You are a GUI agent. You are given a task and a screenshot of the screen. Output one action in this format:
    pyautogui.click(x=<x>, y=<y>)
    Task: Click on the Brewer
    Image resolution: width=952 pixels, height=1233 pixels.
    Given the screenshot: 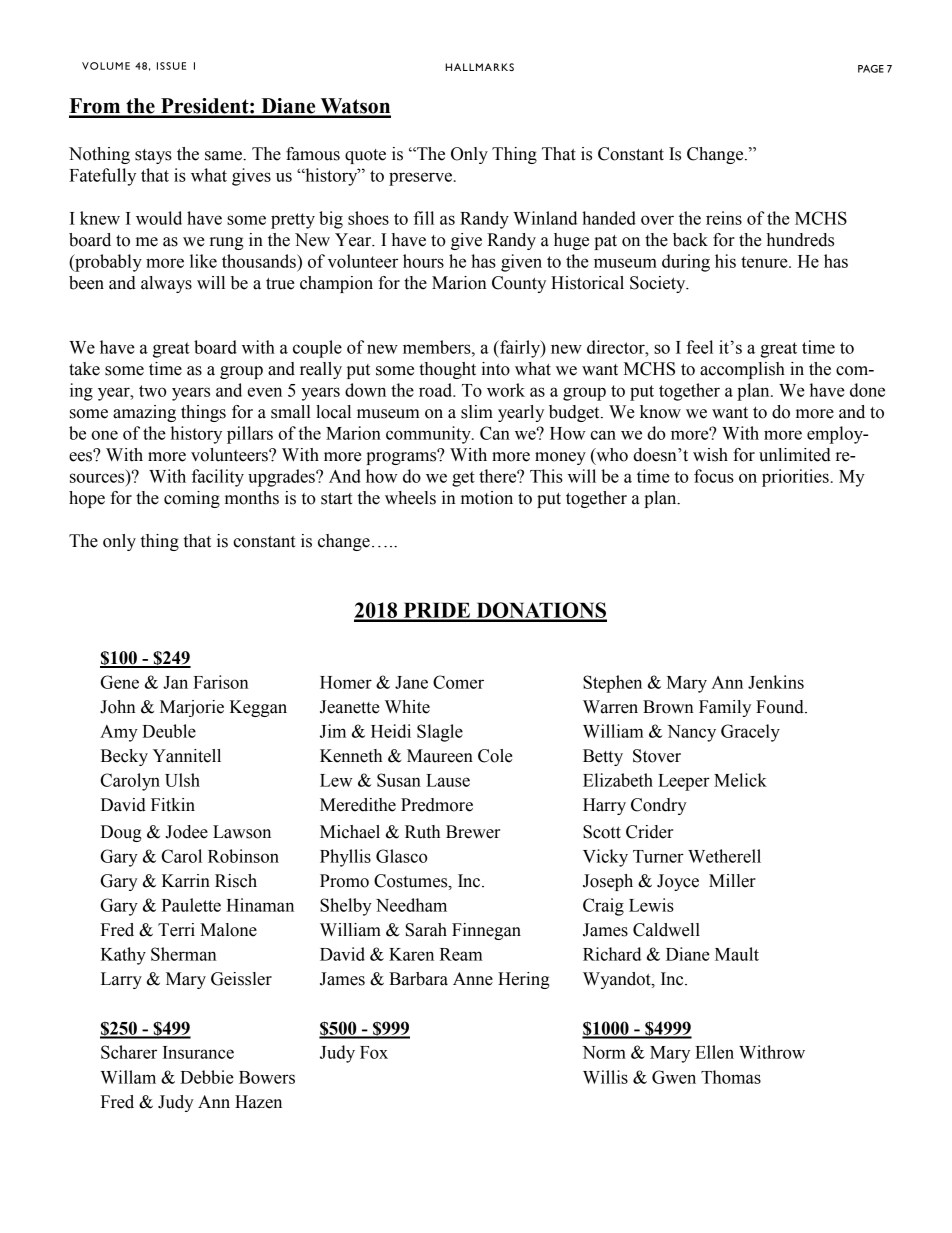 What is the action you would take?
    pyautogui.click(x=473, y=832)
